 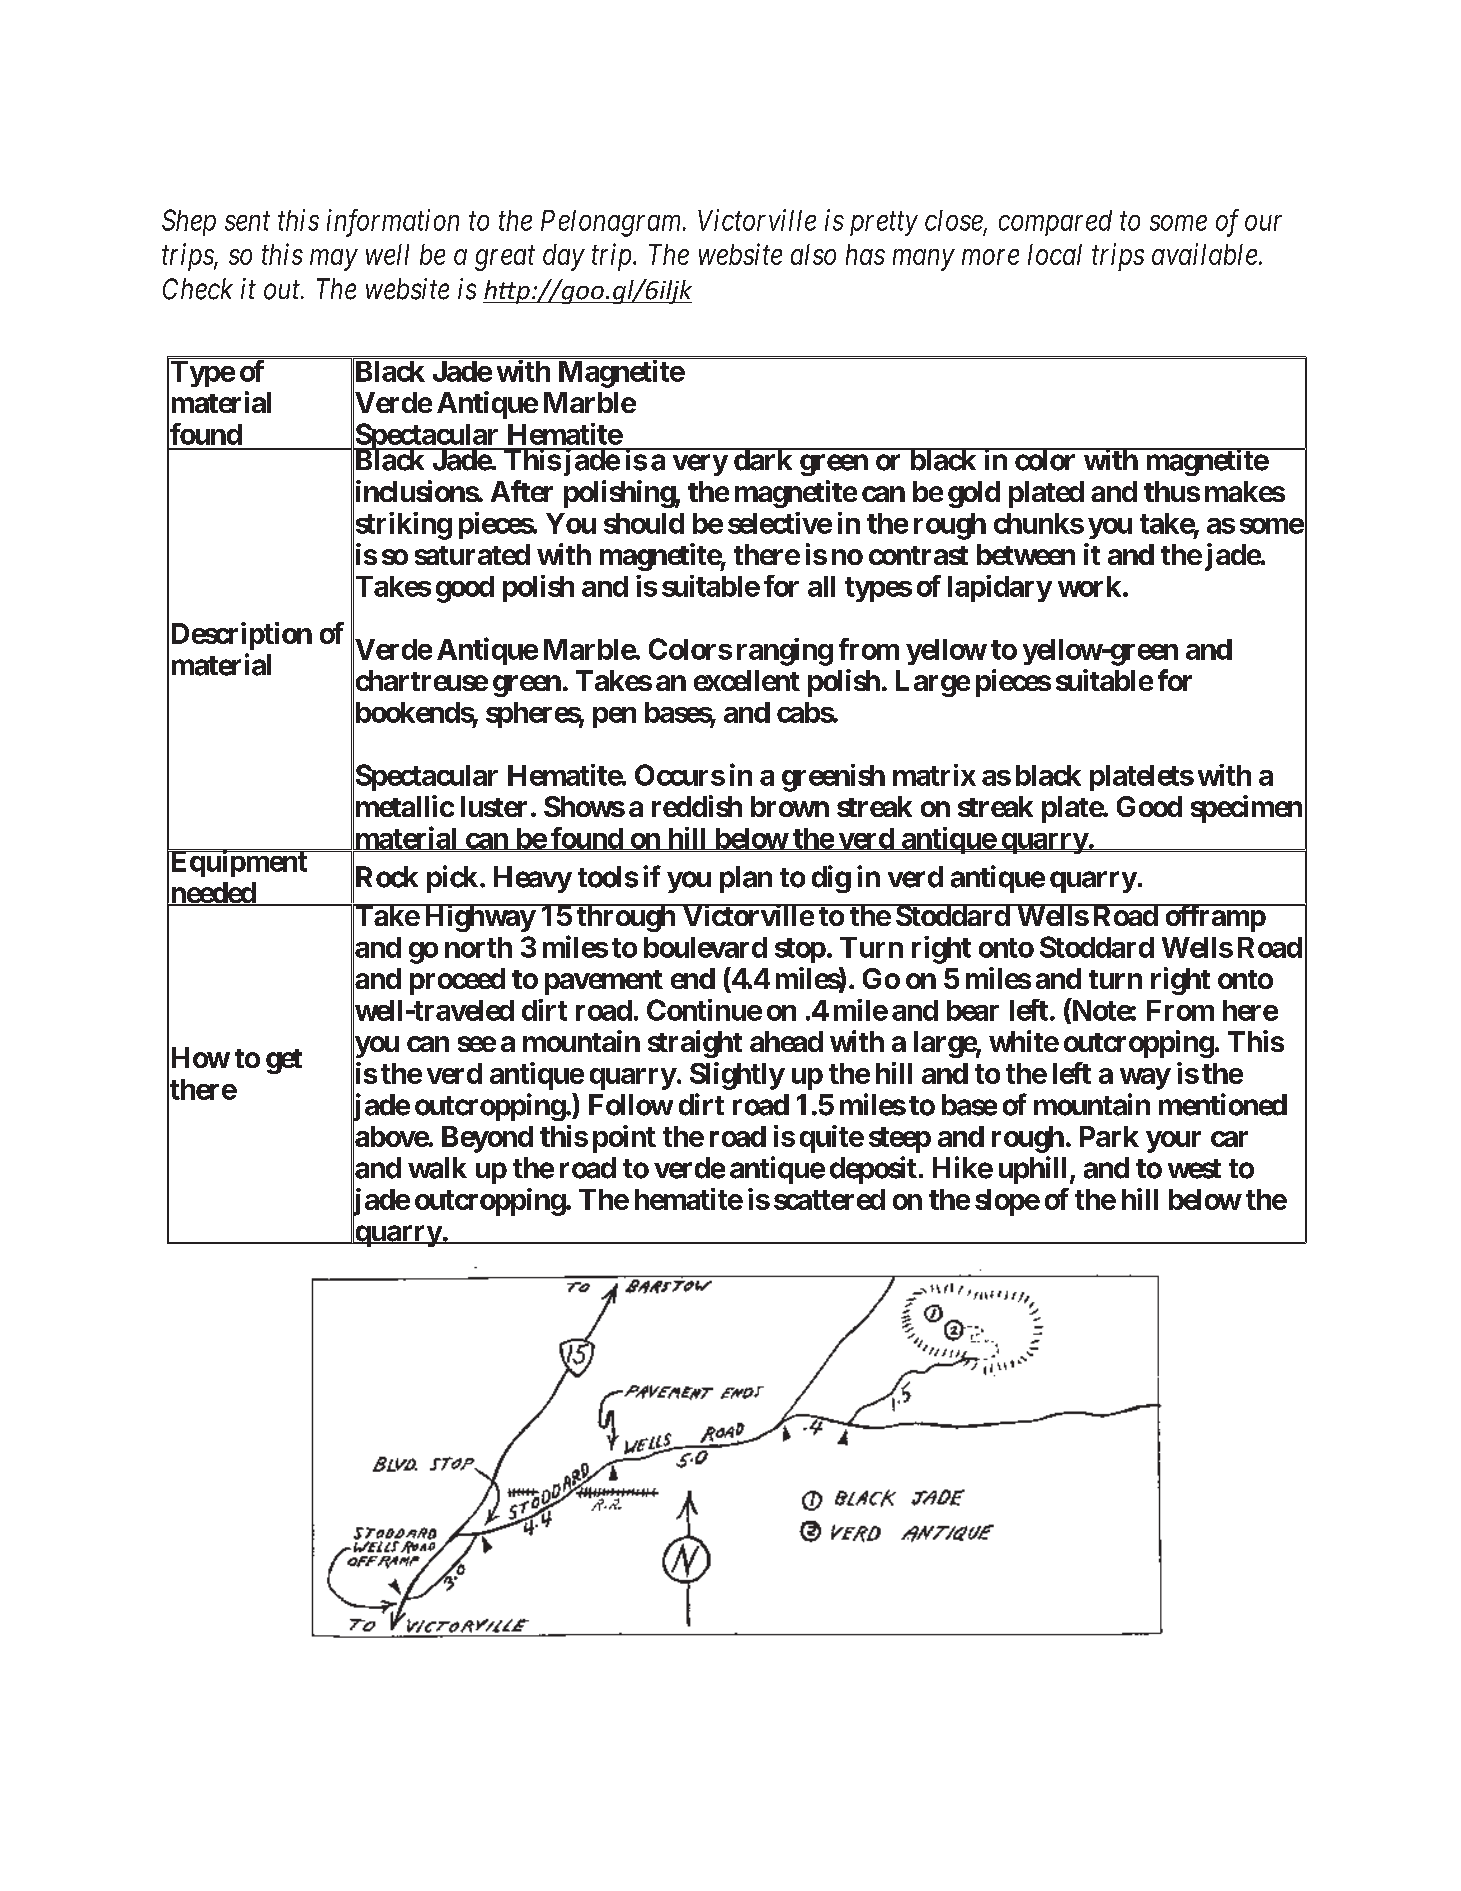 I want to click on Park, so click(x=1109, y=1136).
